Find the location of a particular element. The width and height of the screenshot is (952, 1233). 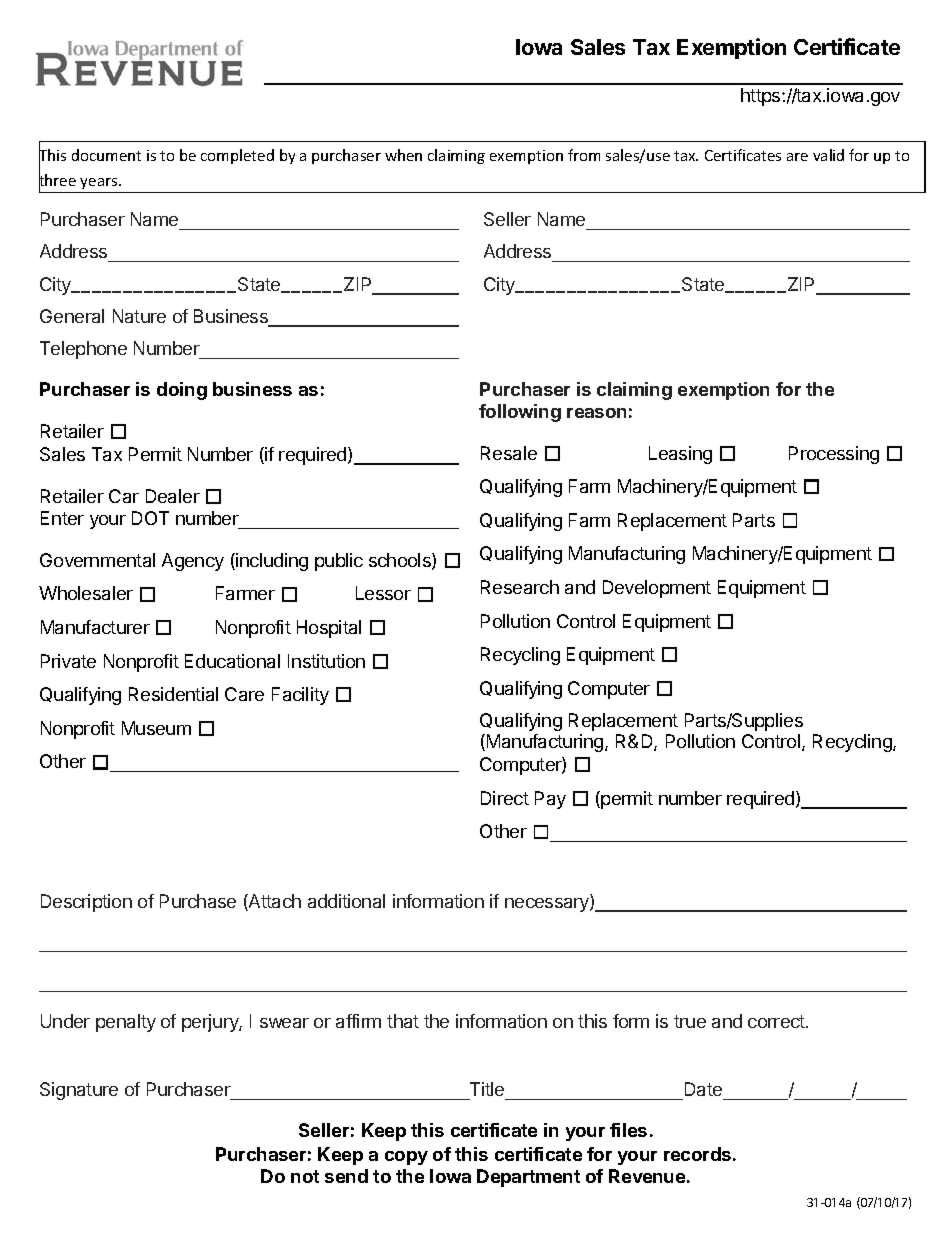

not is located at coordinates (305, 1176).
